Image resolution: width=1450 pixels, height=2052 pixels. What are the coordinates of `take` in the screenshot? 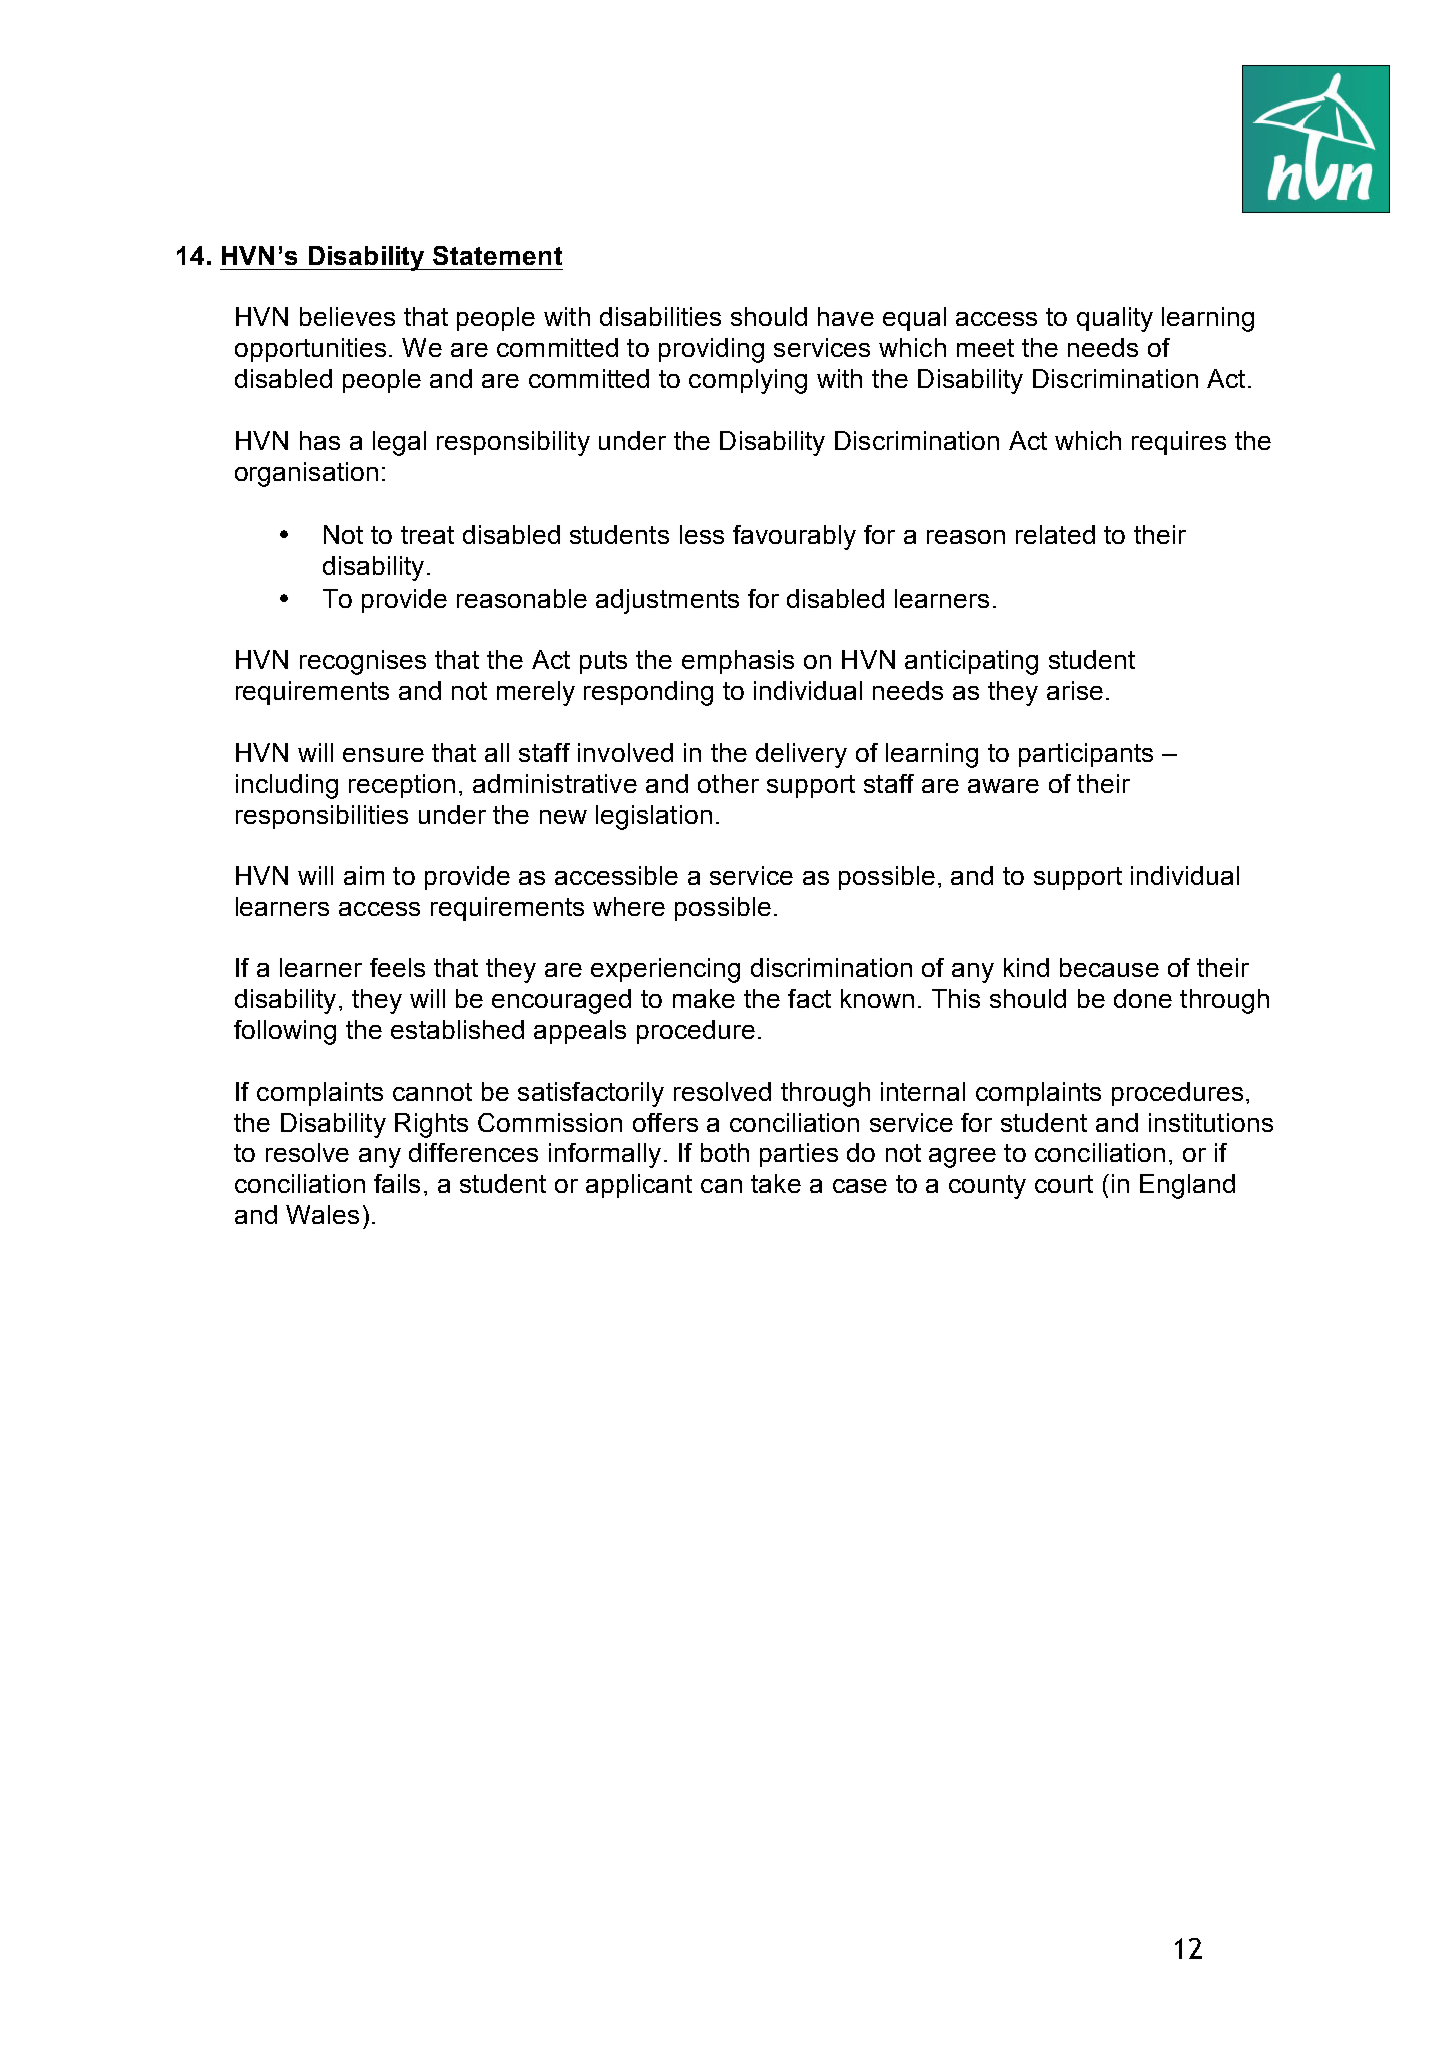 It's located at (776, 1183).
